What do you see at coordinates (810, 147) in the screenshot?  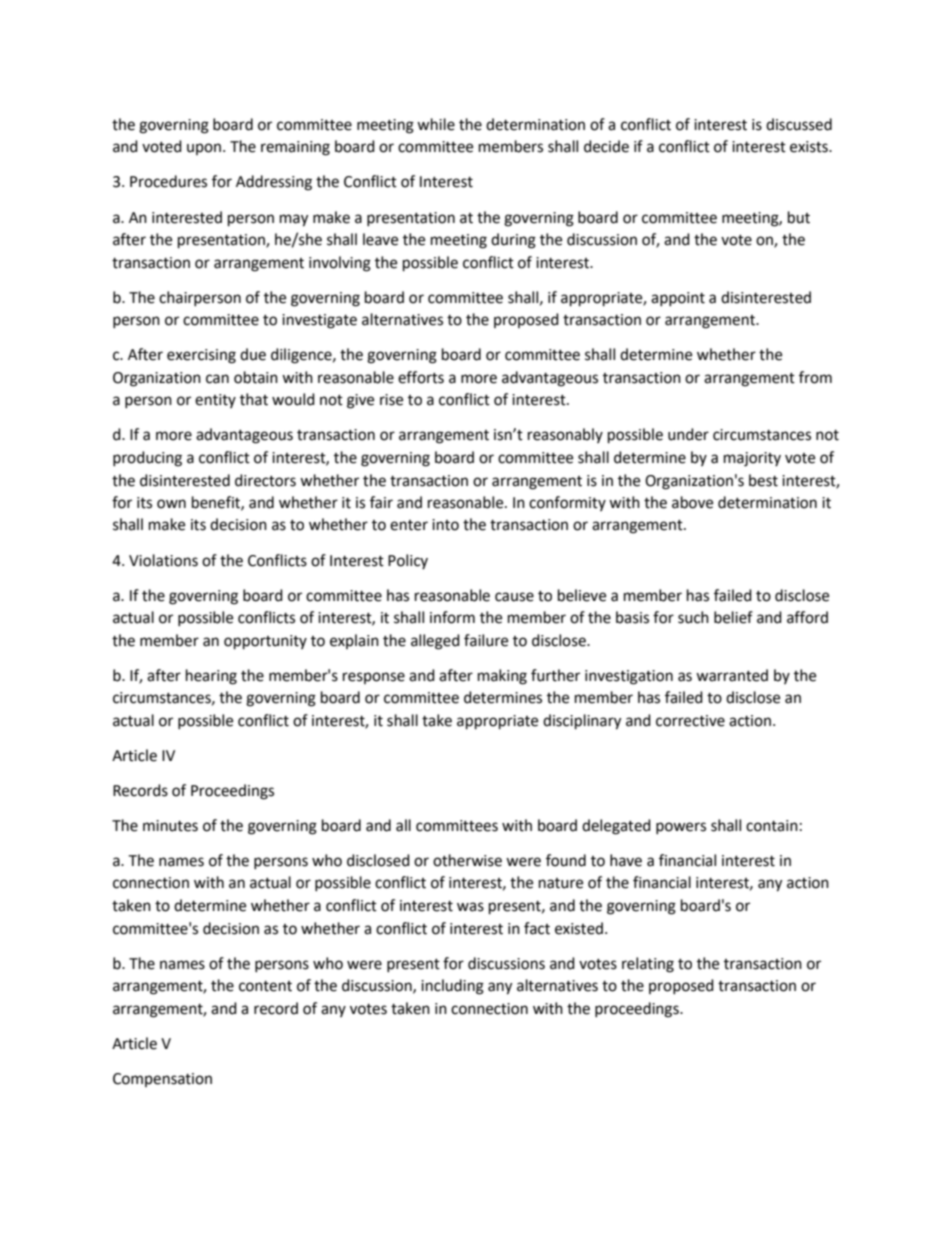 I see `exists` at bounding box center [810, 147].
